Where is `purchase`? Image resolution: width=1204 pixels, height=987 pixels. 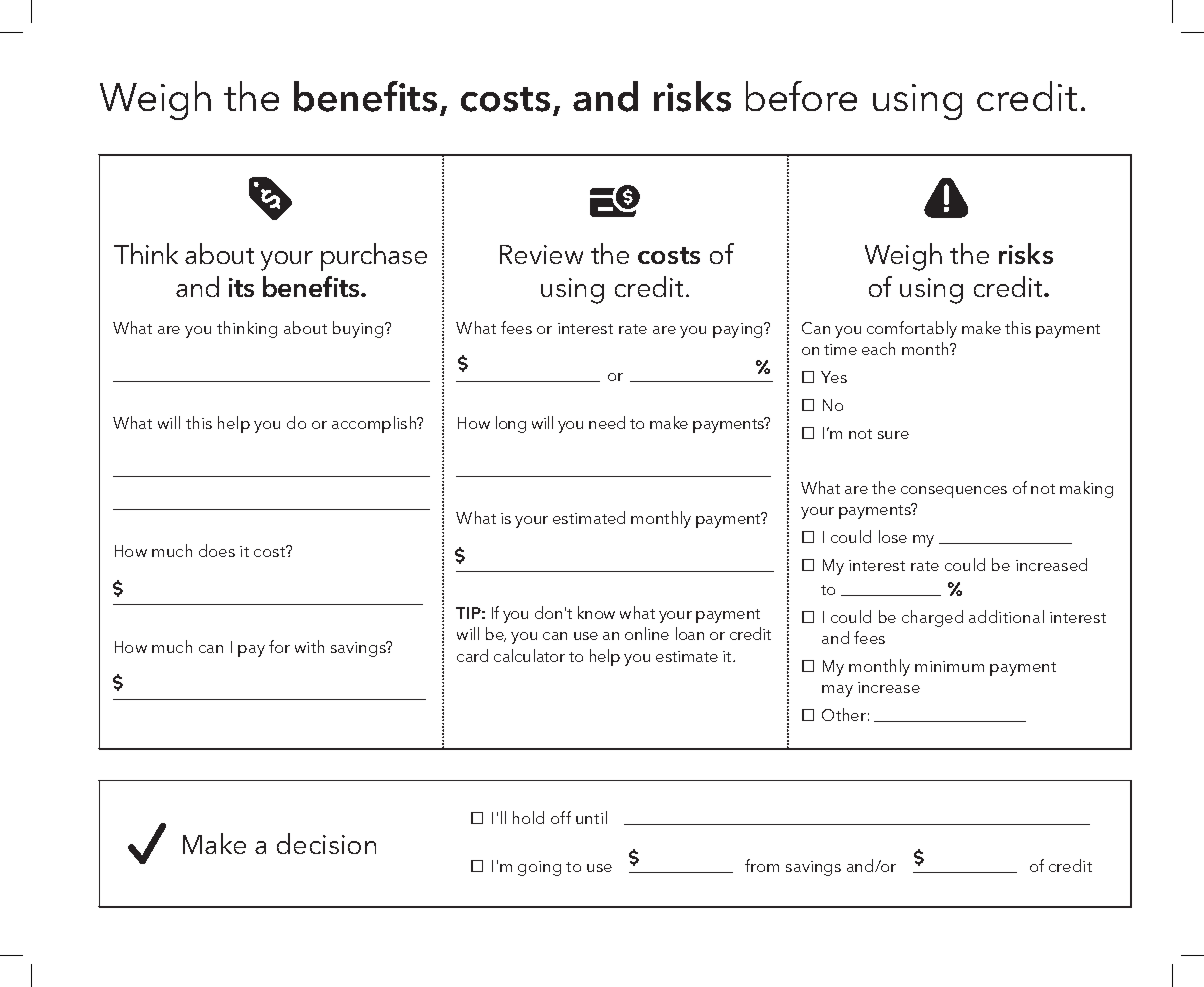
purchase is located at coordinates (374, 257).
